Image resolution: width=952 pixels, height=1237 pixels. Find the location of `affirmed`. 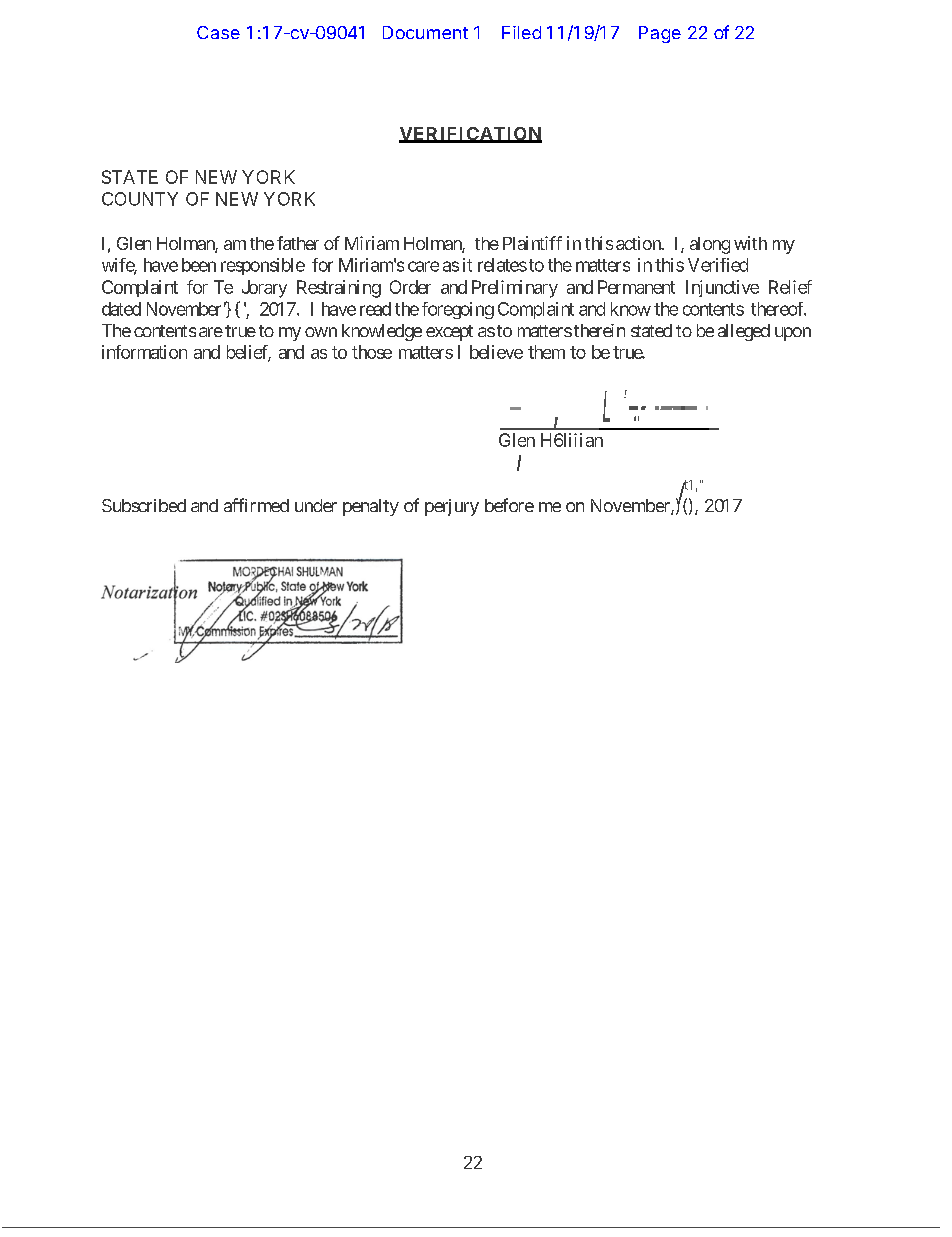

affirmed is located at coordinates (256, 505).
